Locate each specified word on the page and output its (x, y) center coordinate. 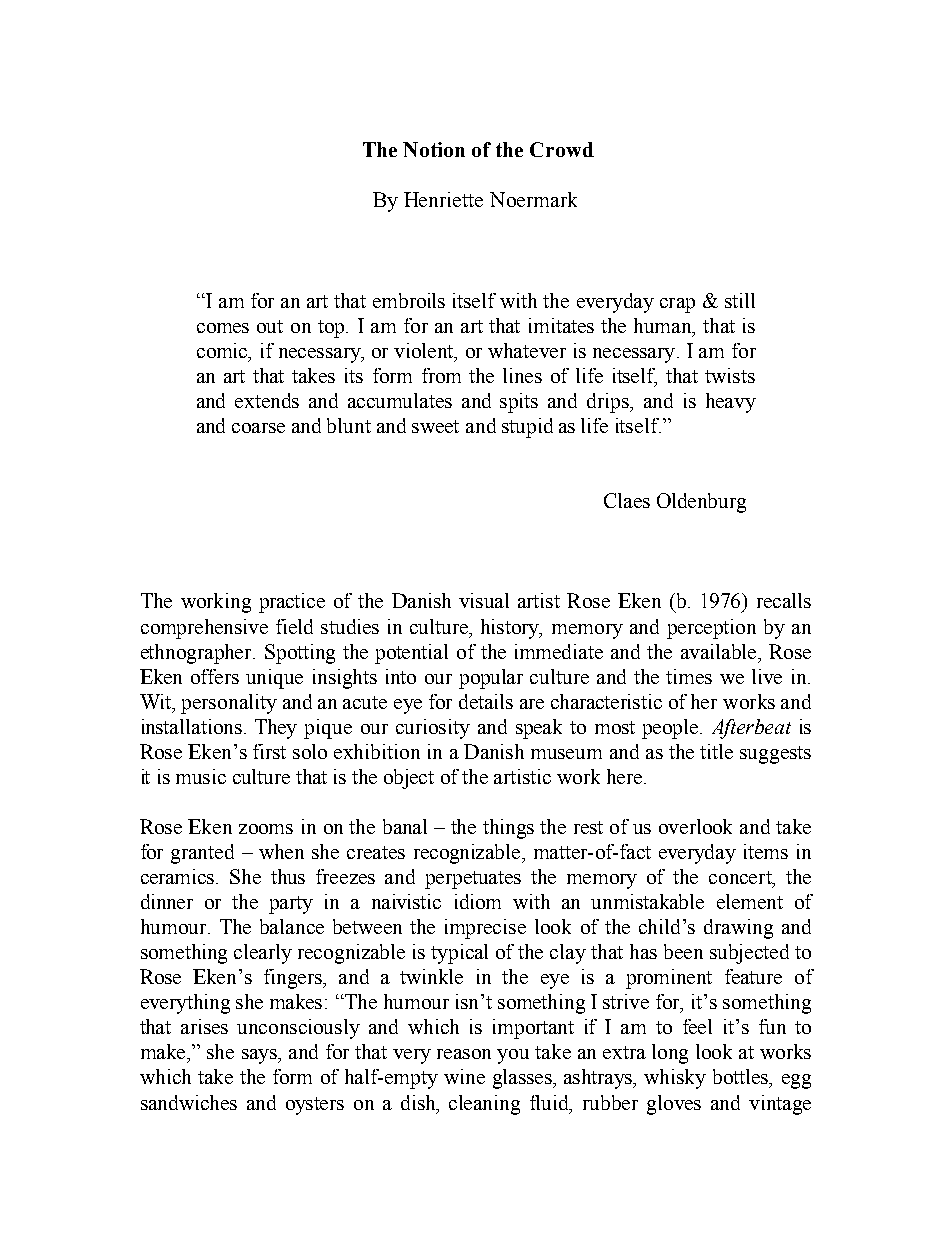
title (716, 751)
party (291, 905)
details (486, 701)
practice (292, 603)
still (740, 300)
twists (730, 375)
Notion (434, 149)
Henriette (443, 199)
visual (484, 600)
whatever (527, 350)
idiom (478, 901)
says (260, 1056)
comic (223, 350)
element (750, 901)
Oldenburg (701, 503)
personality (229, 704)
